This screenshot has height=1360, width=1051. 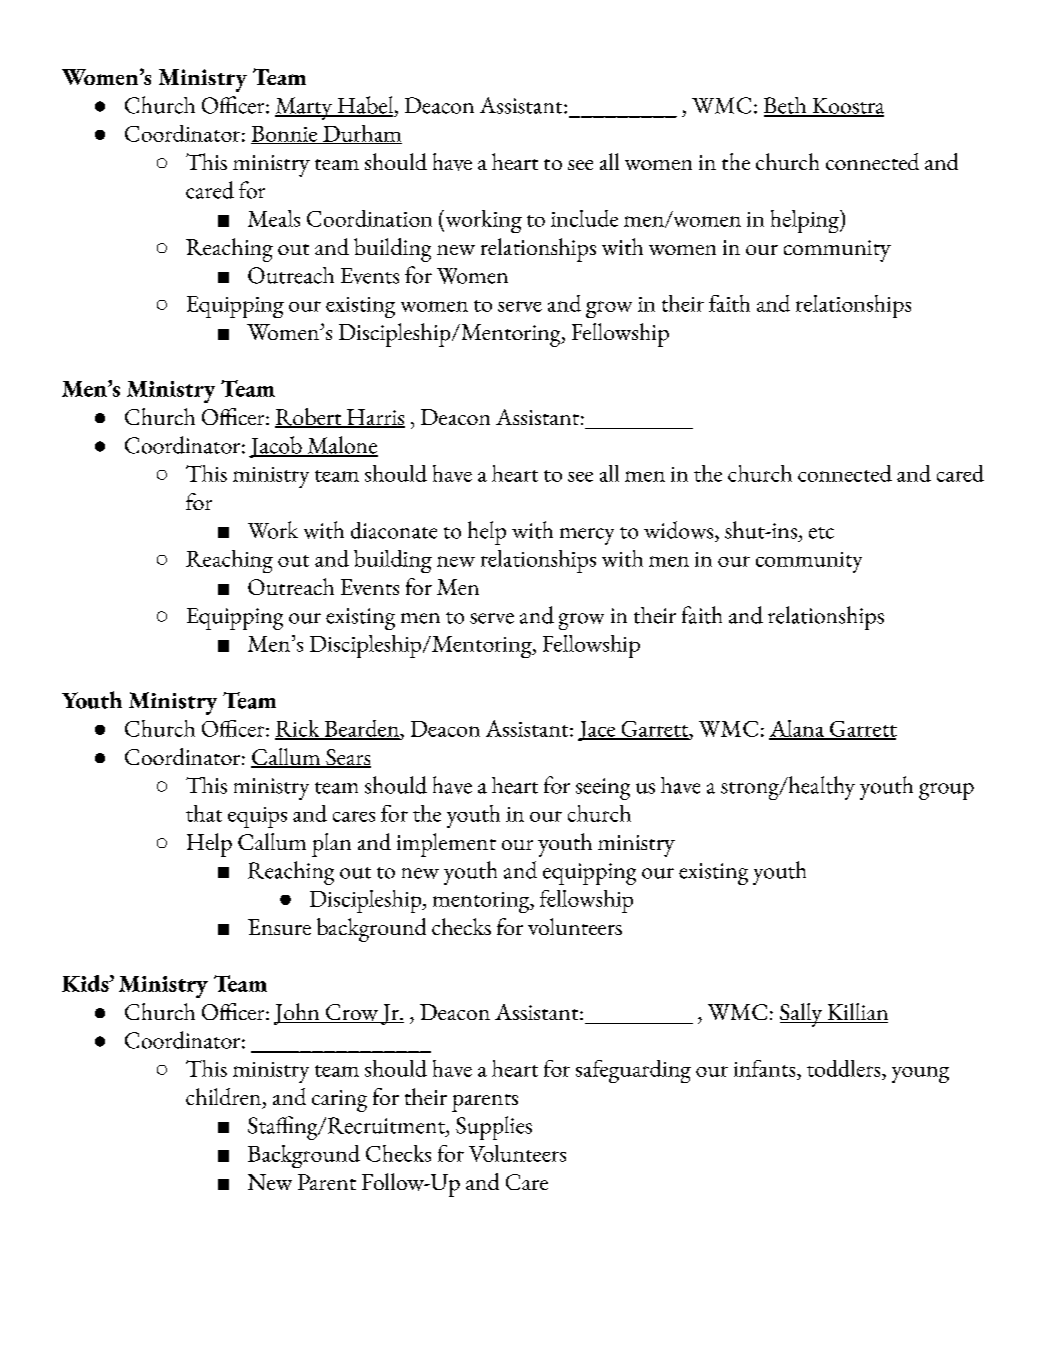 I want to click on Harris, so click(x=375, y=418).
